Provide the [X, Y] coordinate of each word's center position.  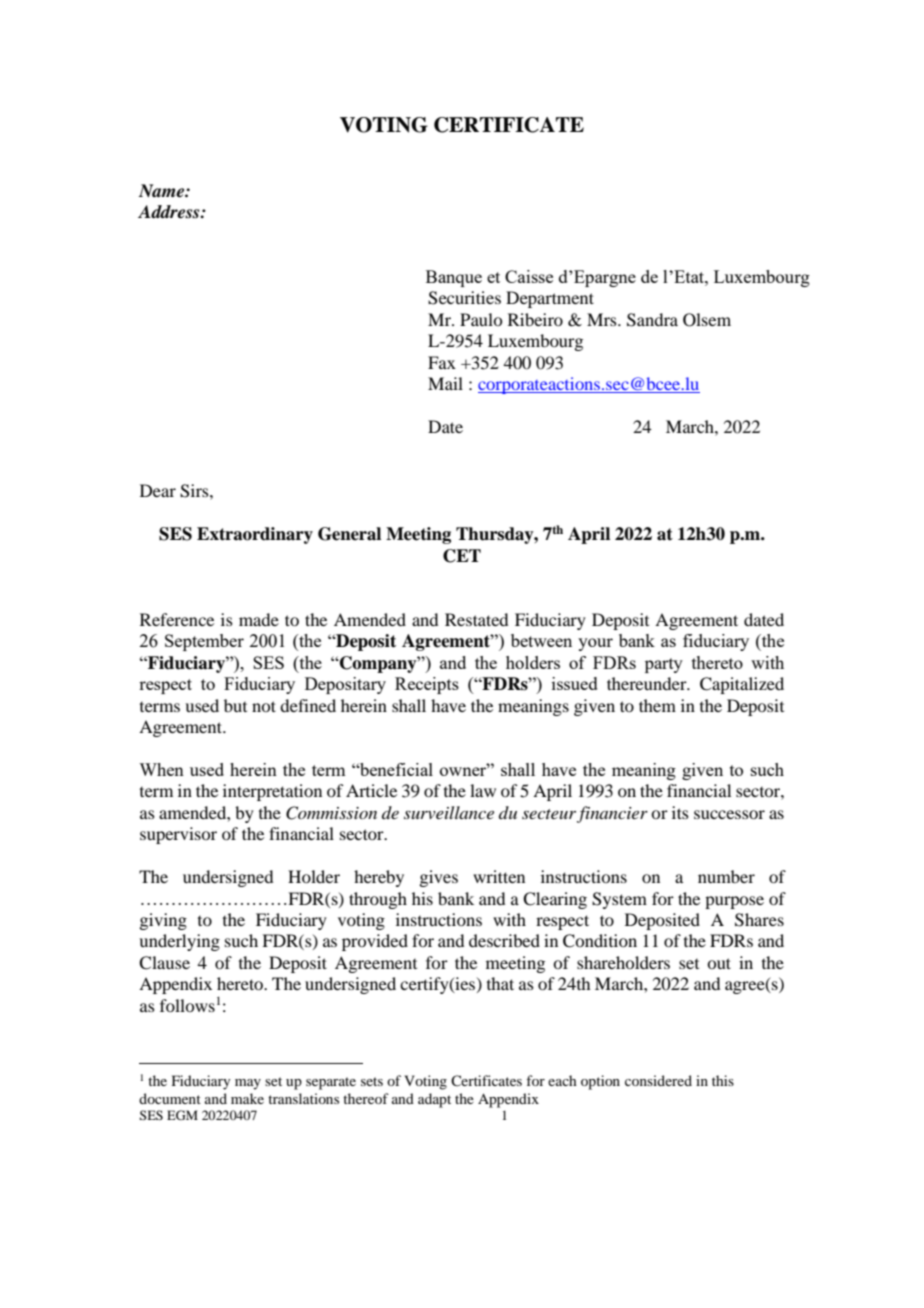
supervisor [178, 835]
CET [462, 556]
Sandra [652, 320]
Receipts [427, 685]
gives [438, 878]
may [248, 1084]
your [595, 644]
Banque [454, 278]
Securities [464, 298]
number [726, 876]
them [657, 705]
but [235, 705]
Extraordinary [255, 535]
